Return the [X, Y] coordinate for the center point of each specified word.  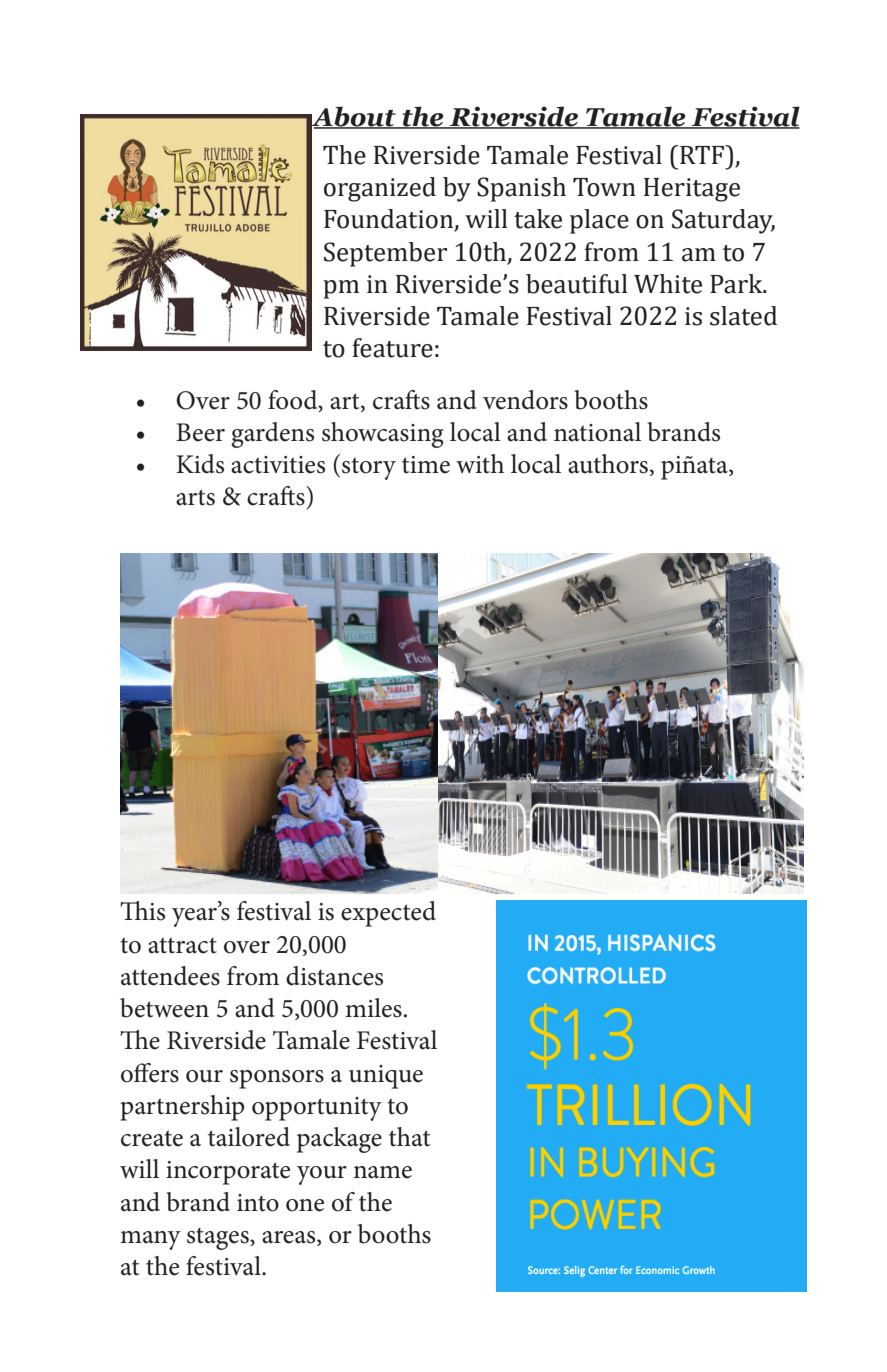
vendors [525, 400]
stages [219, 1239]
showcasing [383, 435]
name [382, 1172]
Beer [200, 432]
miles [373, 1008]
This [142, 911]
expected [388, 914]
